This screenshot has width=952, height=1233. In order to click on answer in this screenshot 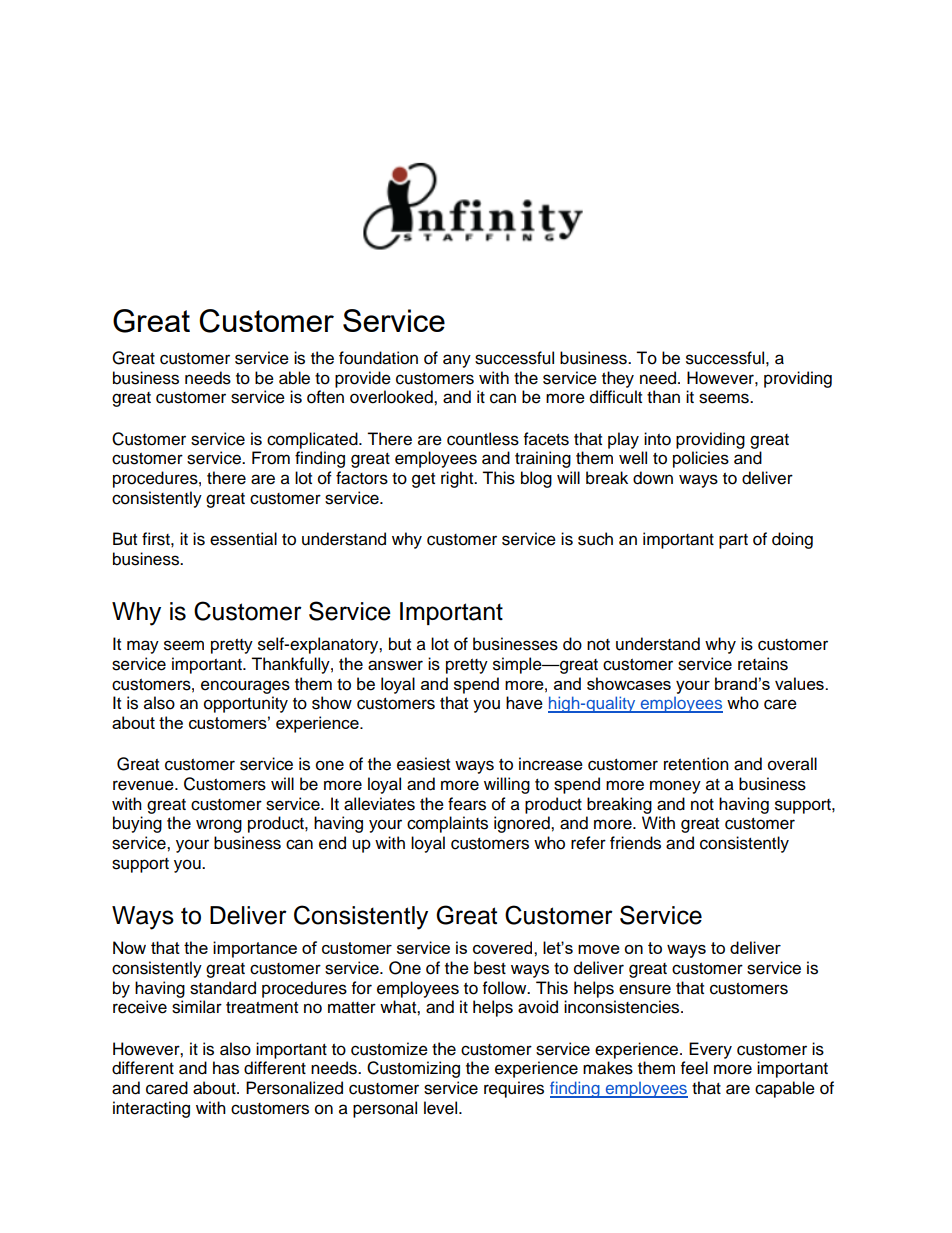, I will do `click(395, 665)`.
